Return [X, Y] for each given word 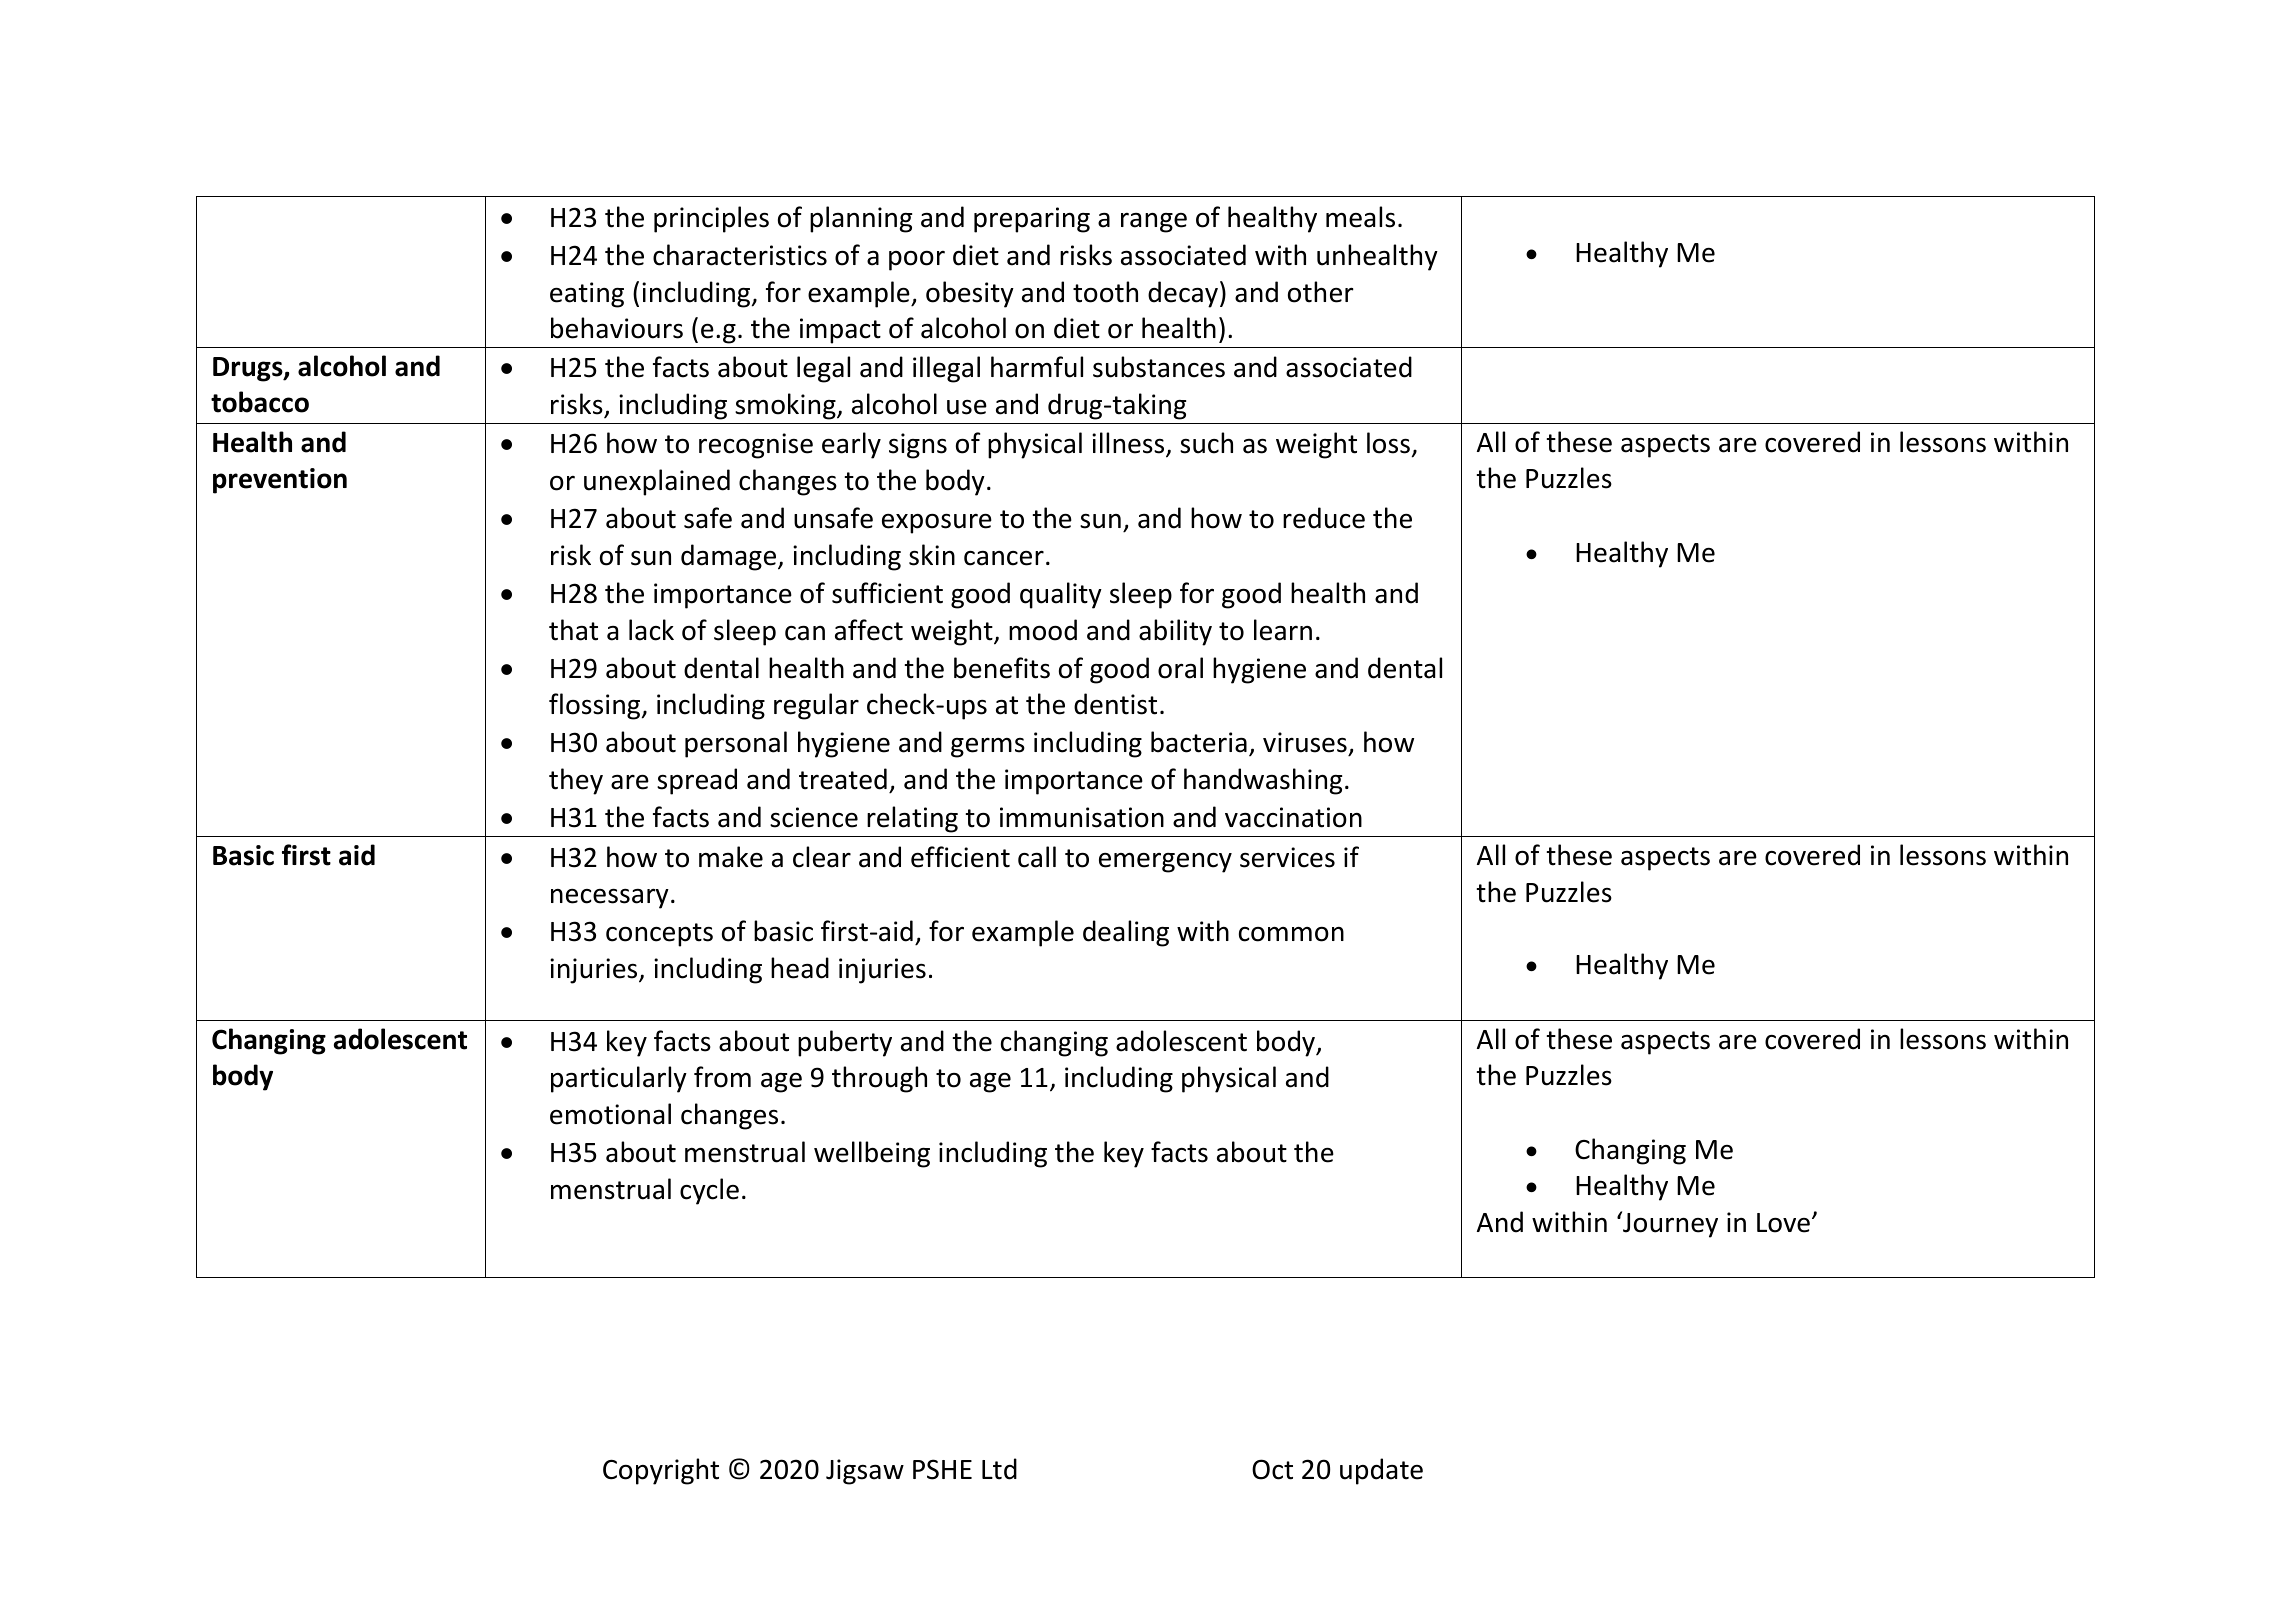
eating [587, 295]
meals [1360, 217]
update [1381, 1471]
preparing [1032, 220]
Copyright [661, 1471]
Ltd [999, 1469]
